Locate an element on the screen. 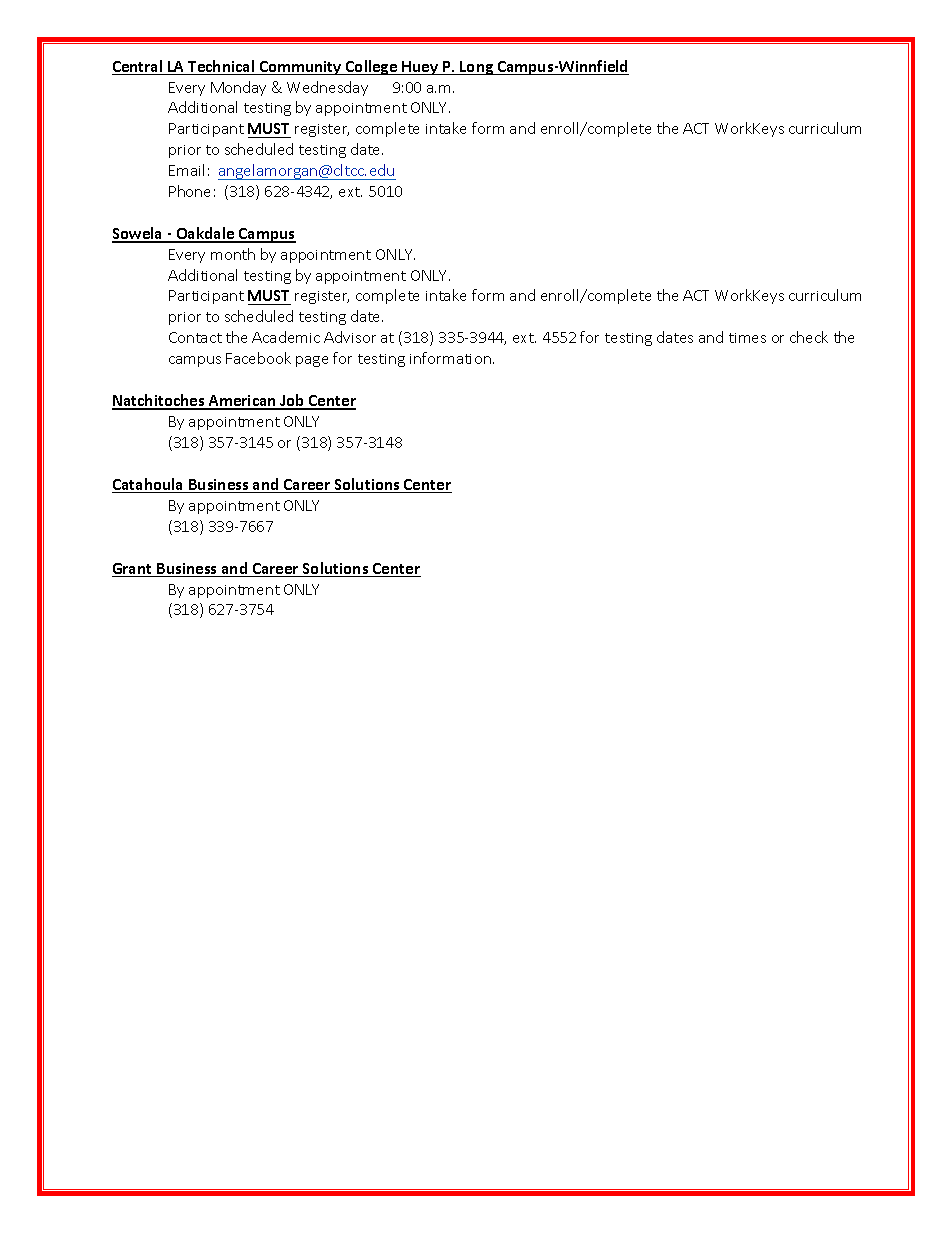 The width and height of the screenshot is (952, 1233). Job is located at coordinates (292, 401).
